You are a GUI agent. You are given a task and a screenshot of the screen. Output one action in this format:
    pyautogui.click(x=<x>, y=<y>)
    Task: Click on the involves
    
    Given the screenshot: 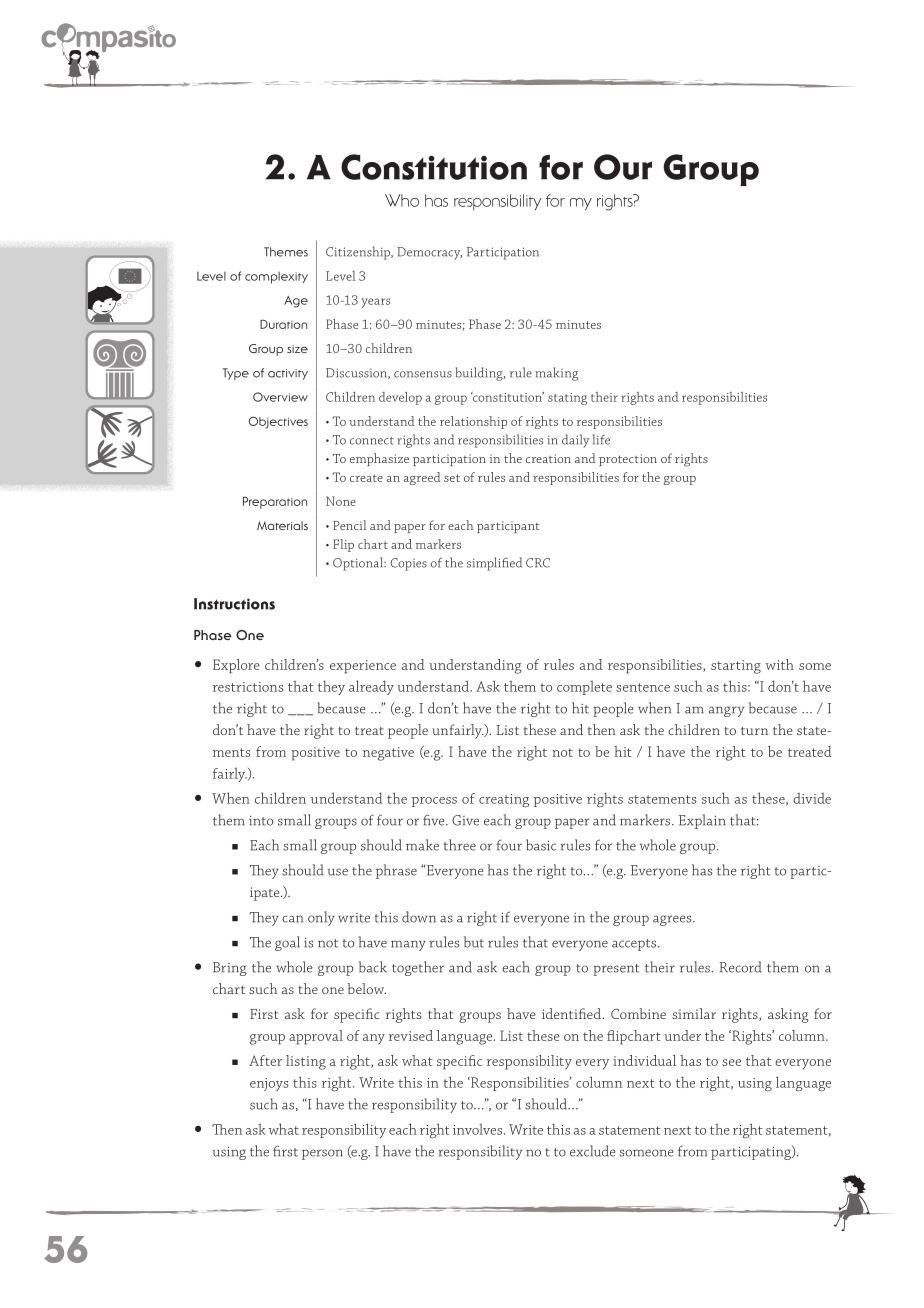 What is the action you would take?
    pyautogui.click(x=477, y=1129)
